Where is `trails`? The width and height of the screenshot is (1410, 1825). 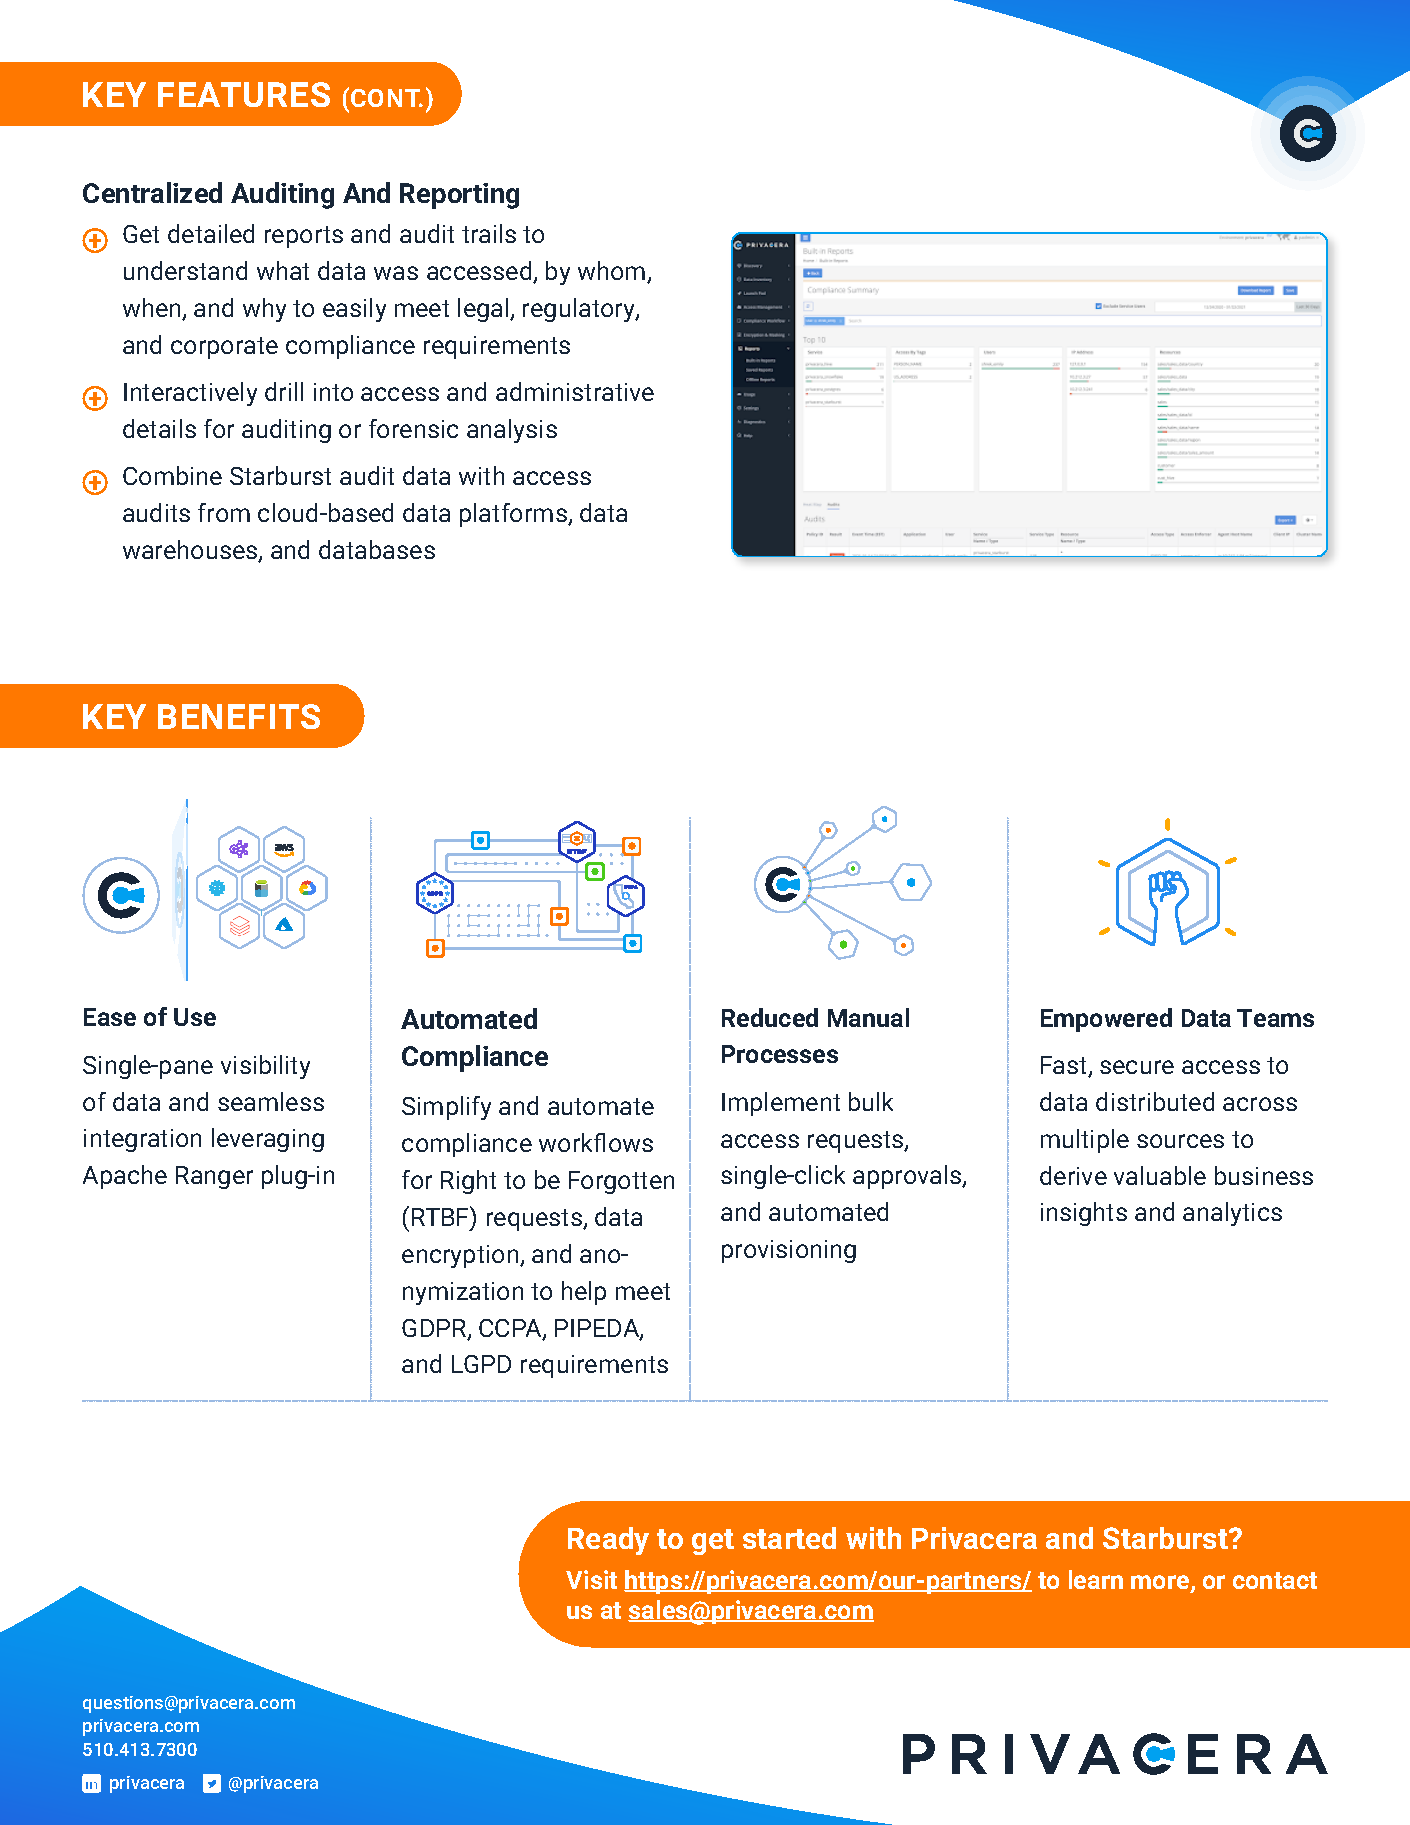 trails is located at coordinates (489, 233).
